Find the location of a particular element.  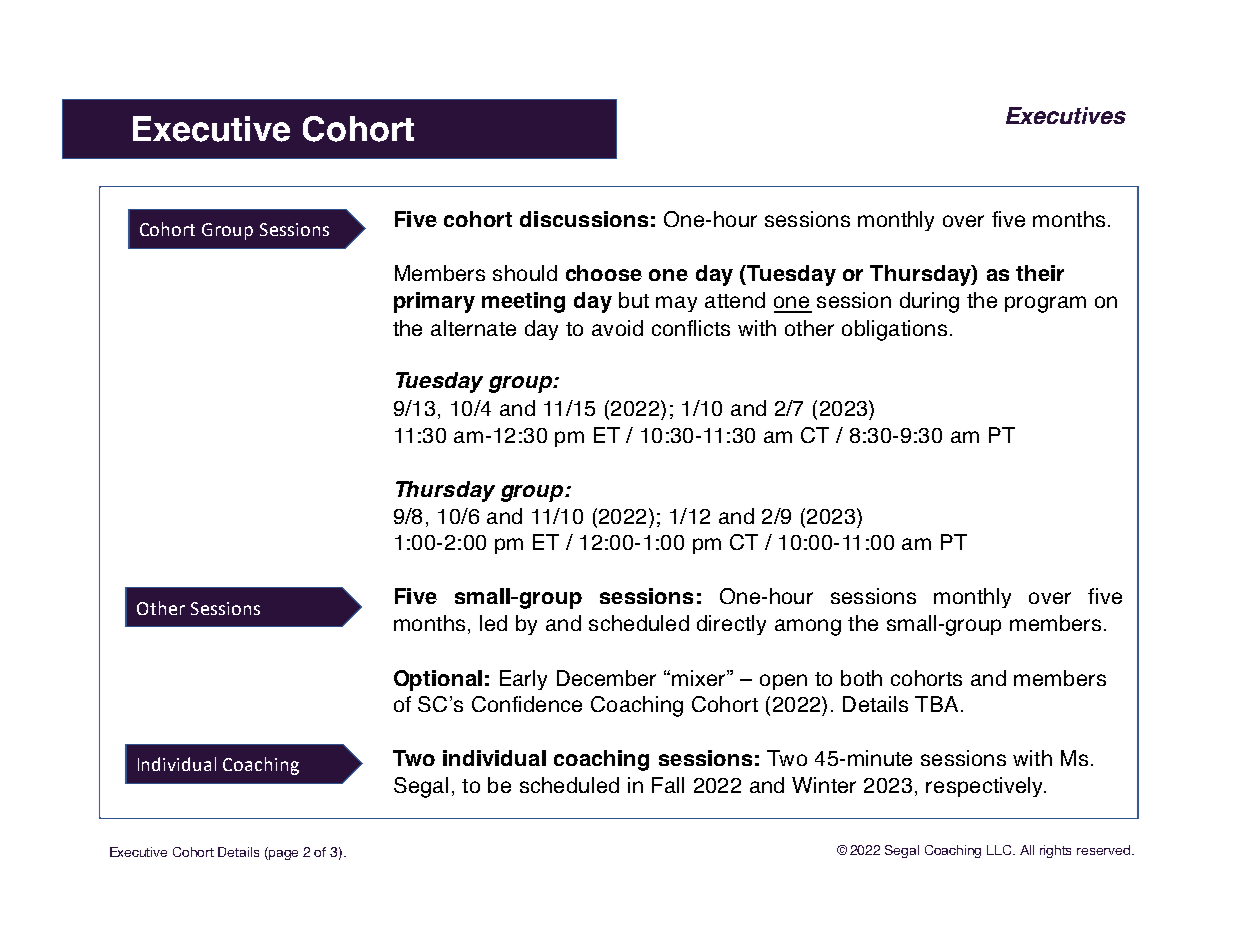

alternate is located at coordinates (473, 328).
